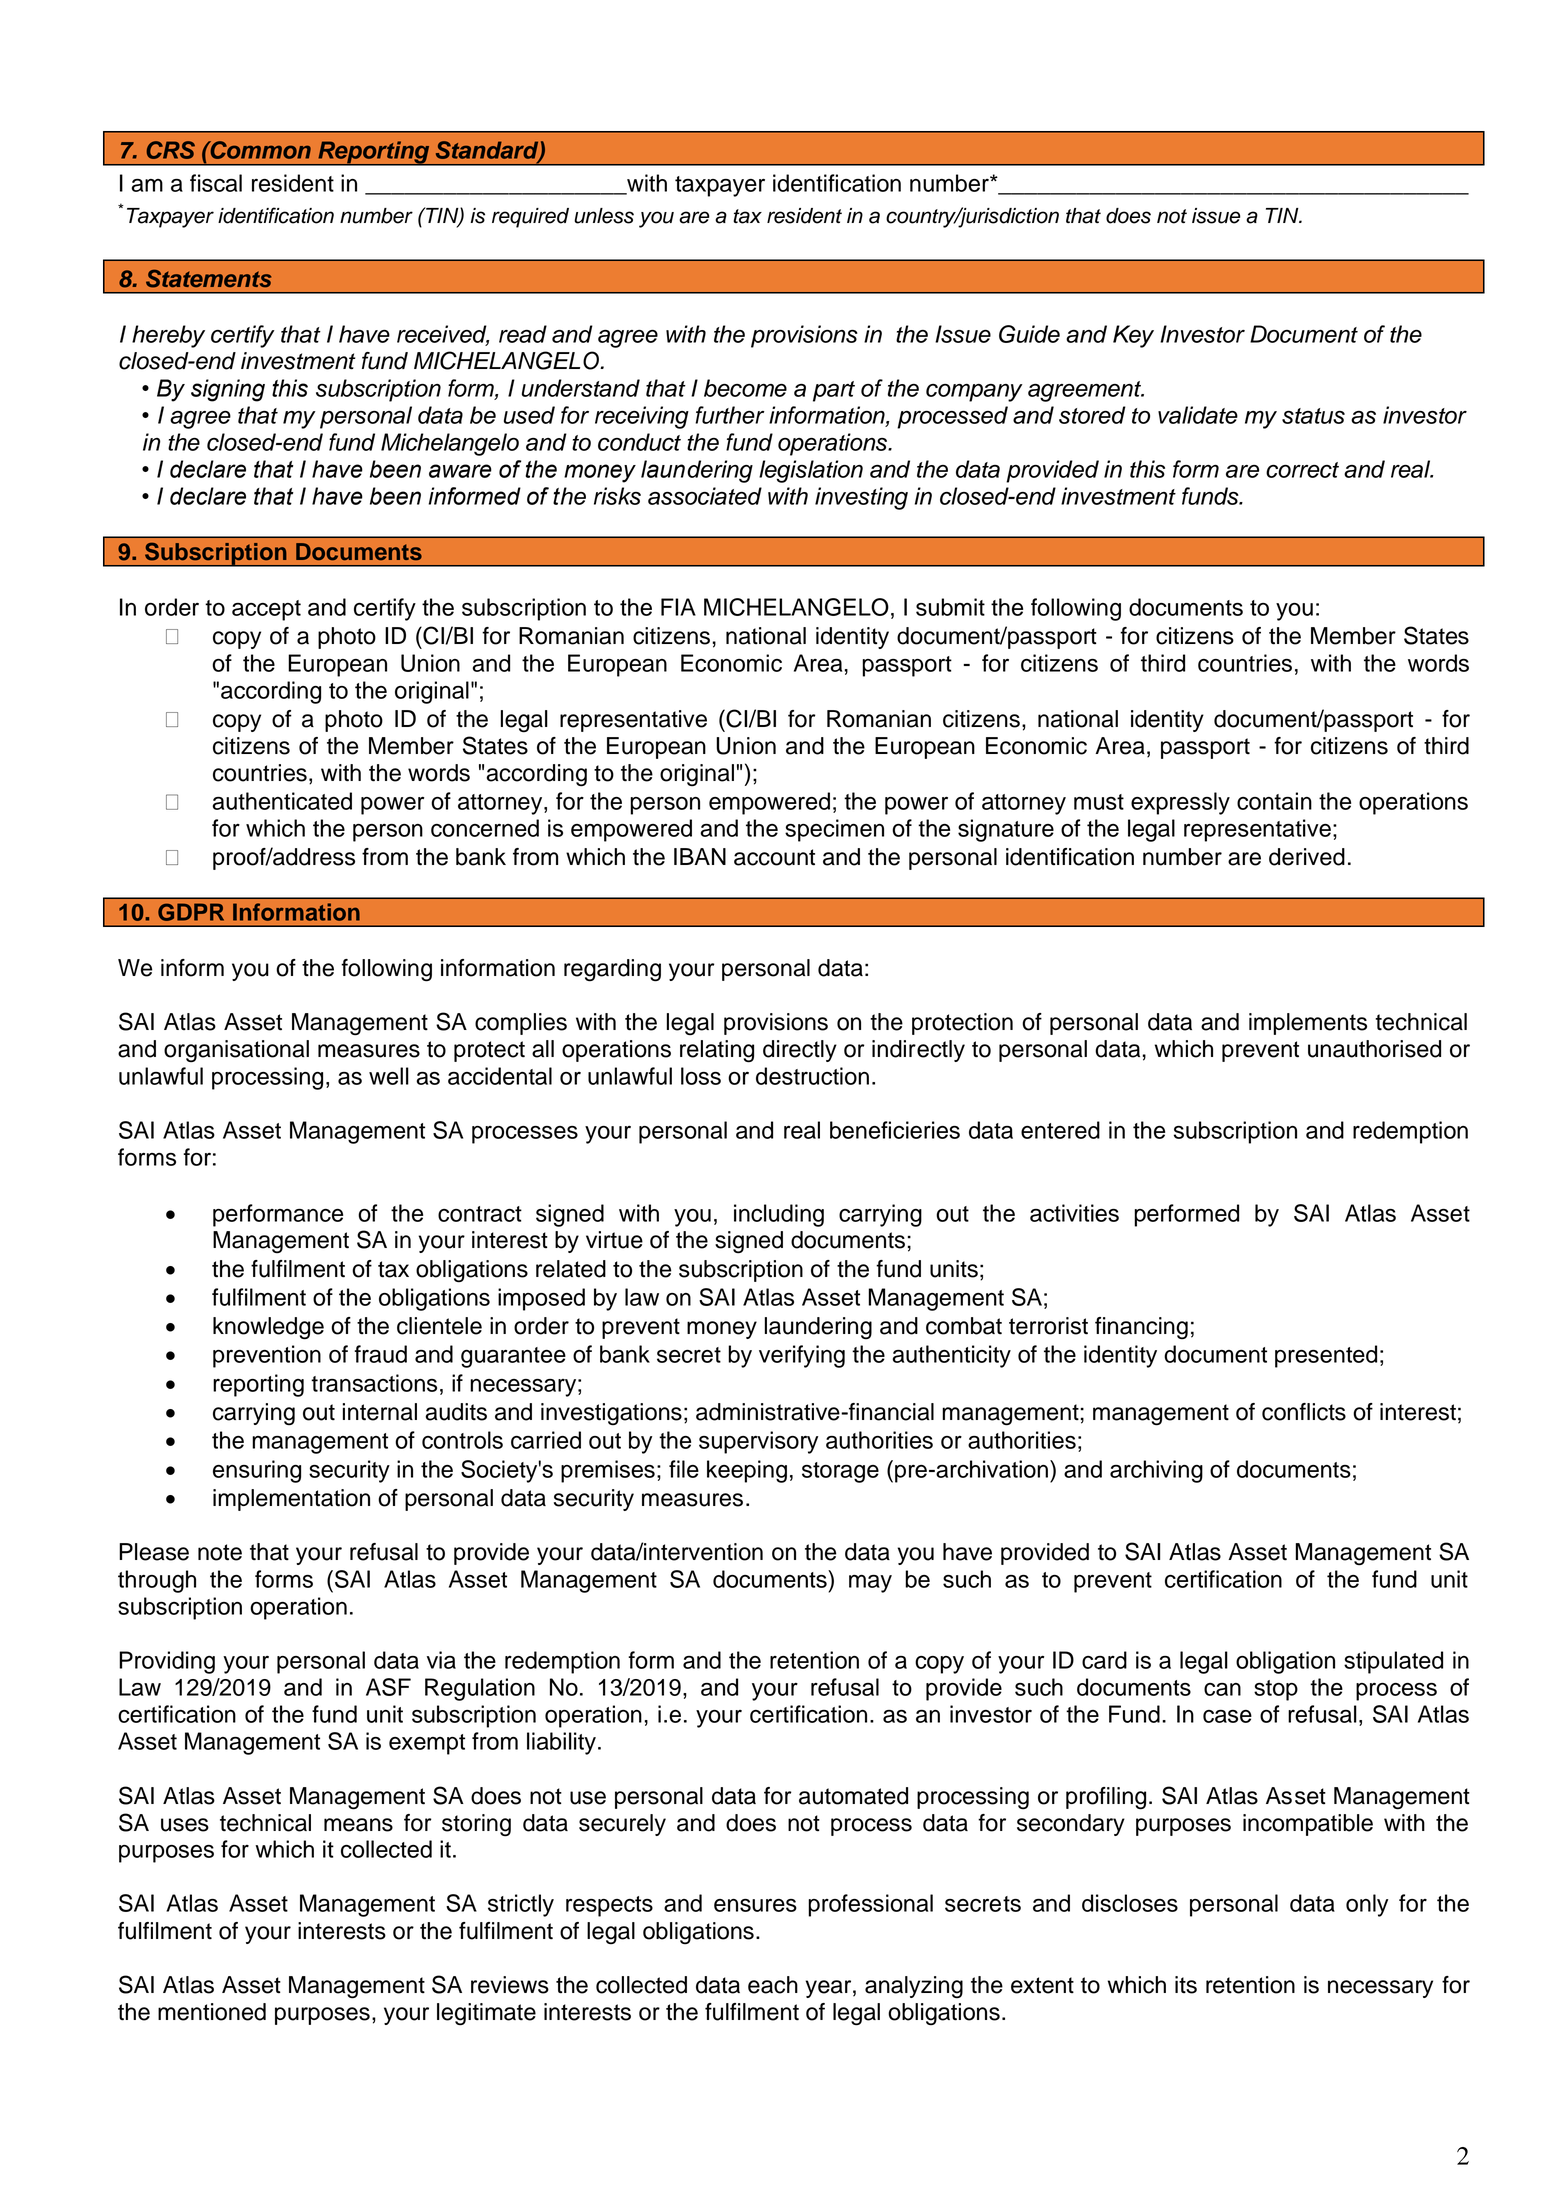  What do you see at coordinates (236, 1051) in the image?
I see `organisational` at bounding box center [236, 1051].
